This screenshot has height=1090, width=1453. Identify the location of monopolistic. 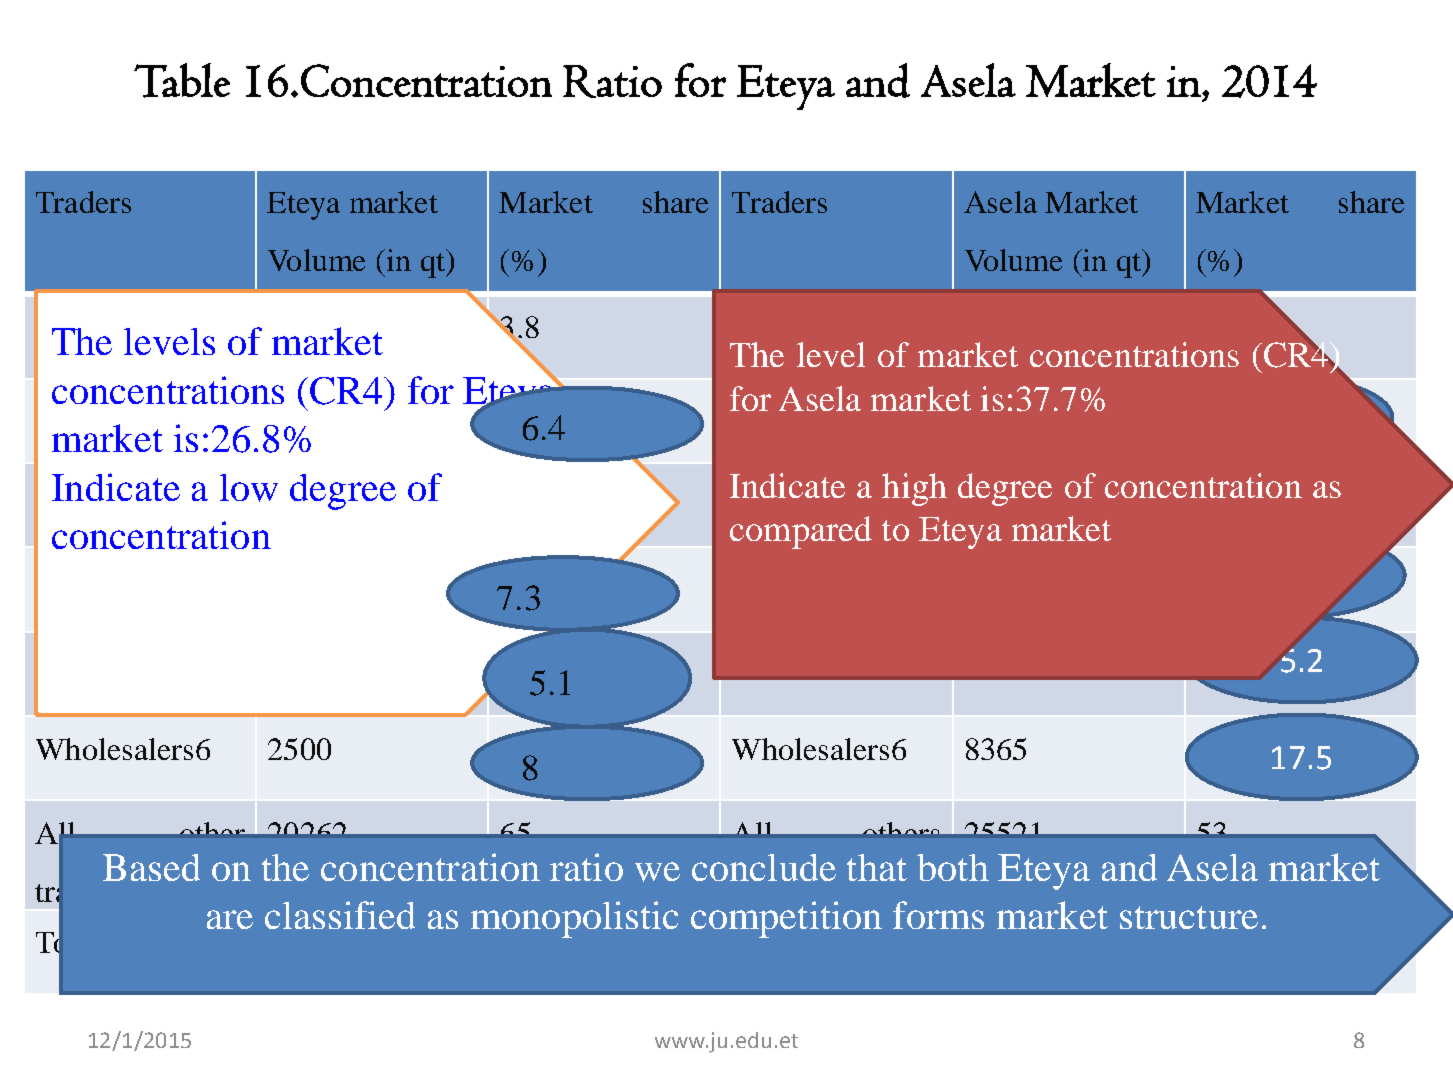
(574, 919).
